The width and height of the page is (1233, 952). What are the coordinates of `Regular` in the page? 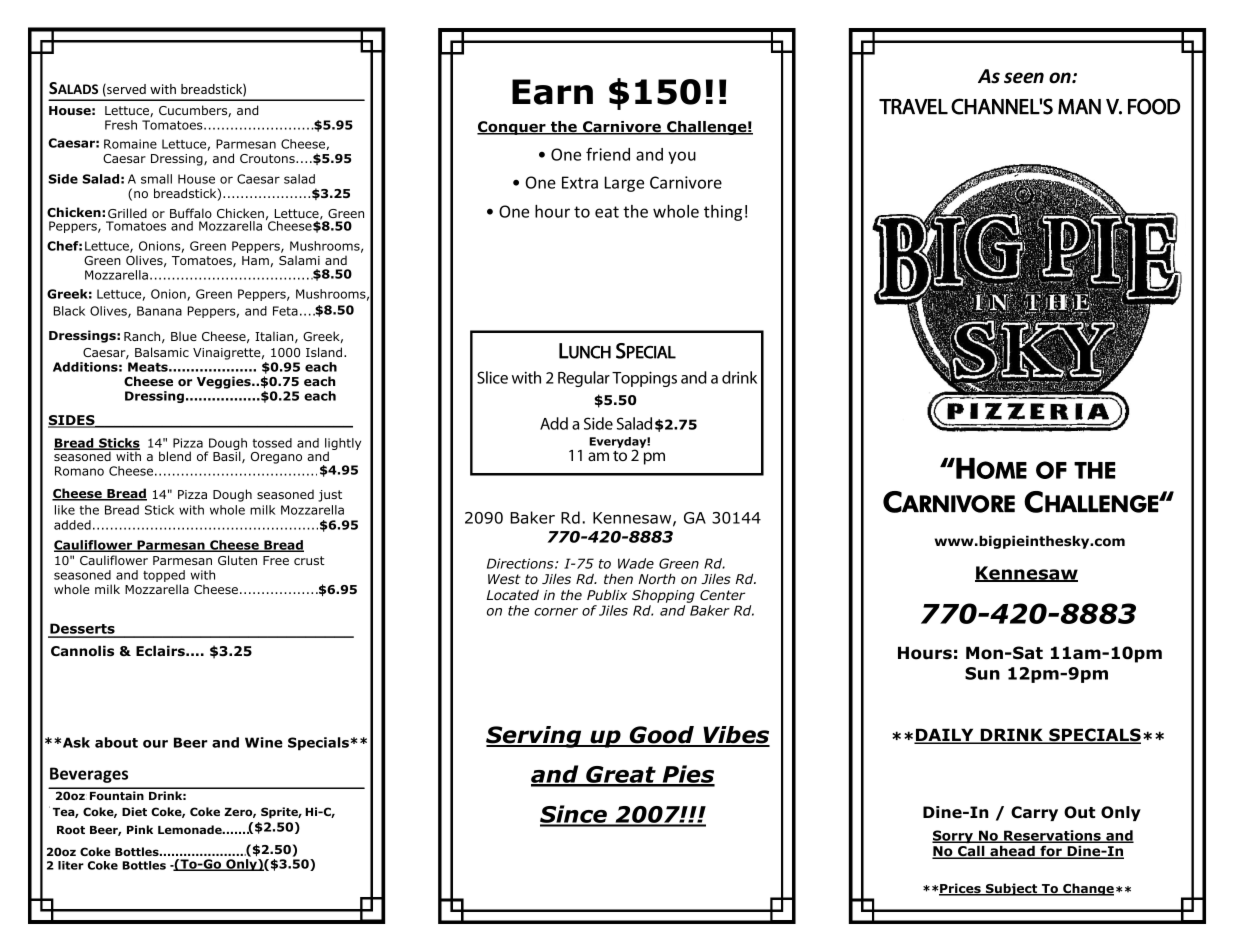 It's located at (584, 379).
